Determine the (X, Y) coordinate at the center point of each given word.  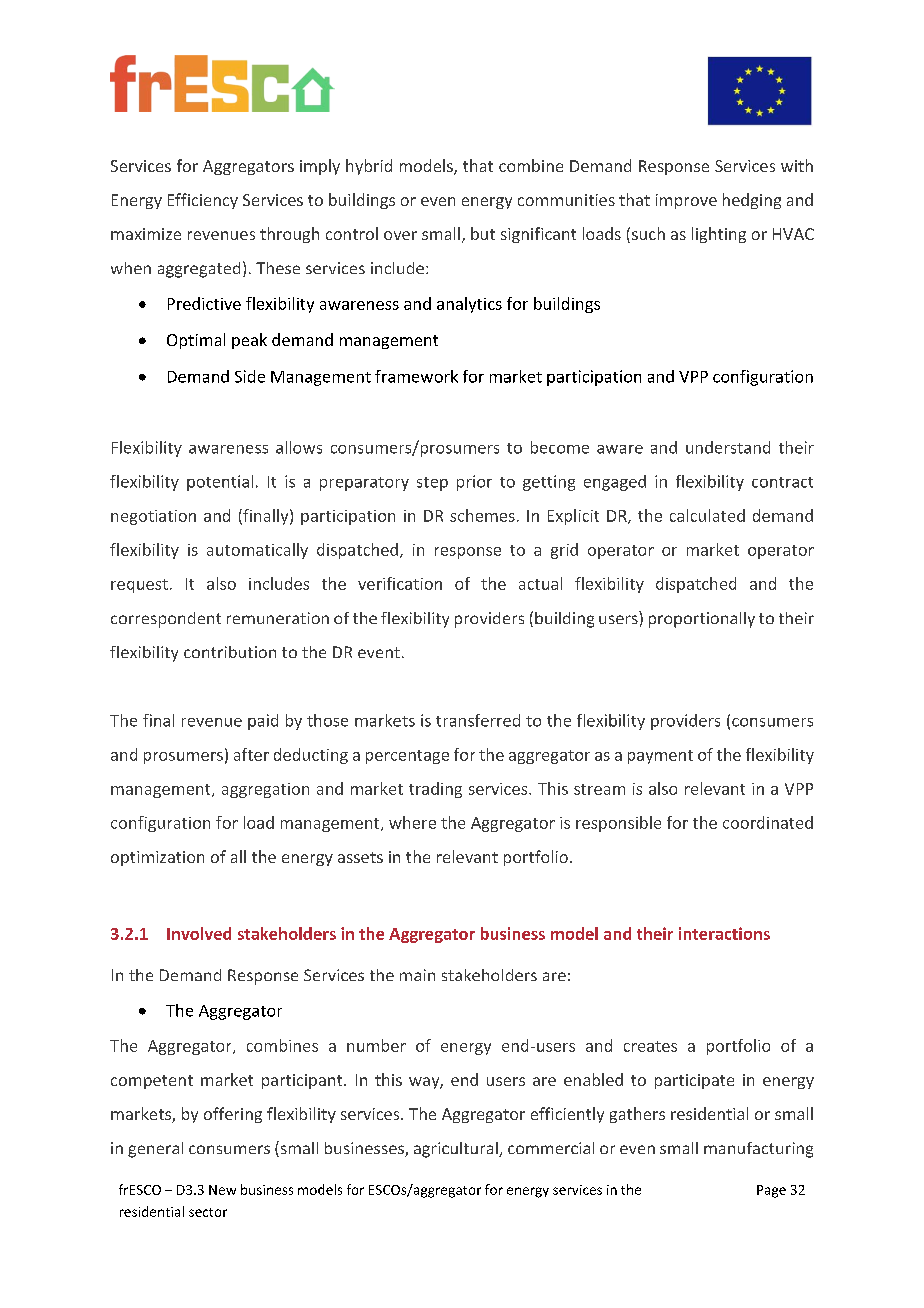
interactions (724, 933)
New (222, 1190)
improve (686, 201)
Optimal (196, 341)
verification (400, 583)
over (400, 235)
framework (416, 376)
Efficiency (203, 201)
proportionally (702, 620)
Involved (199, 933)
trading (435, 790)
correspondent (166, 620)
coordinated (768, 822)
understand (728, 447)
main (417, 975)
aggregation (265, 790)
